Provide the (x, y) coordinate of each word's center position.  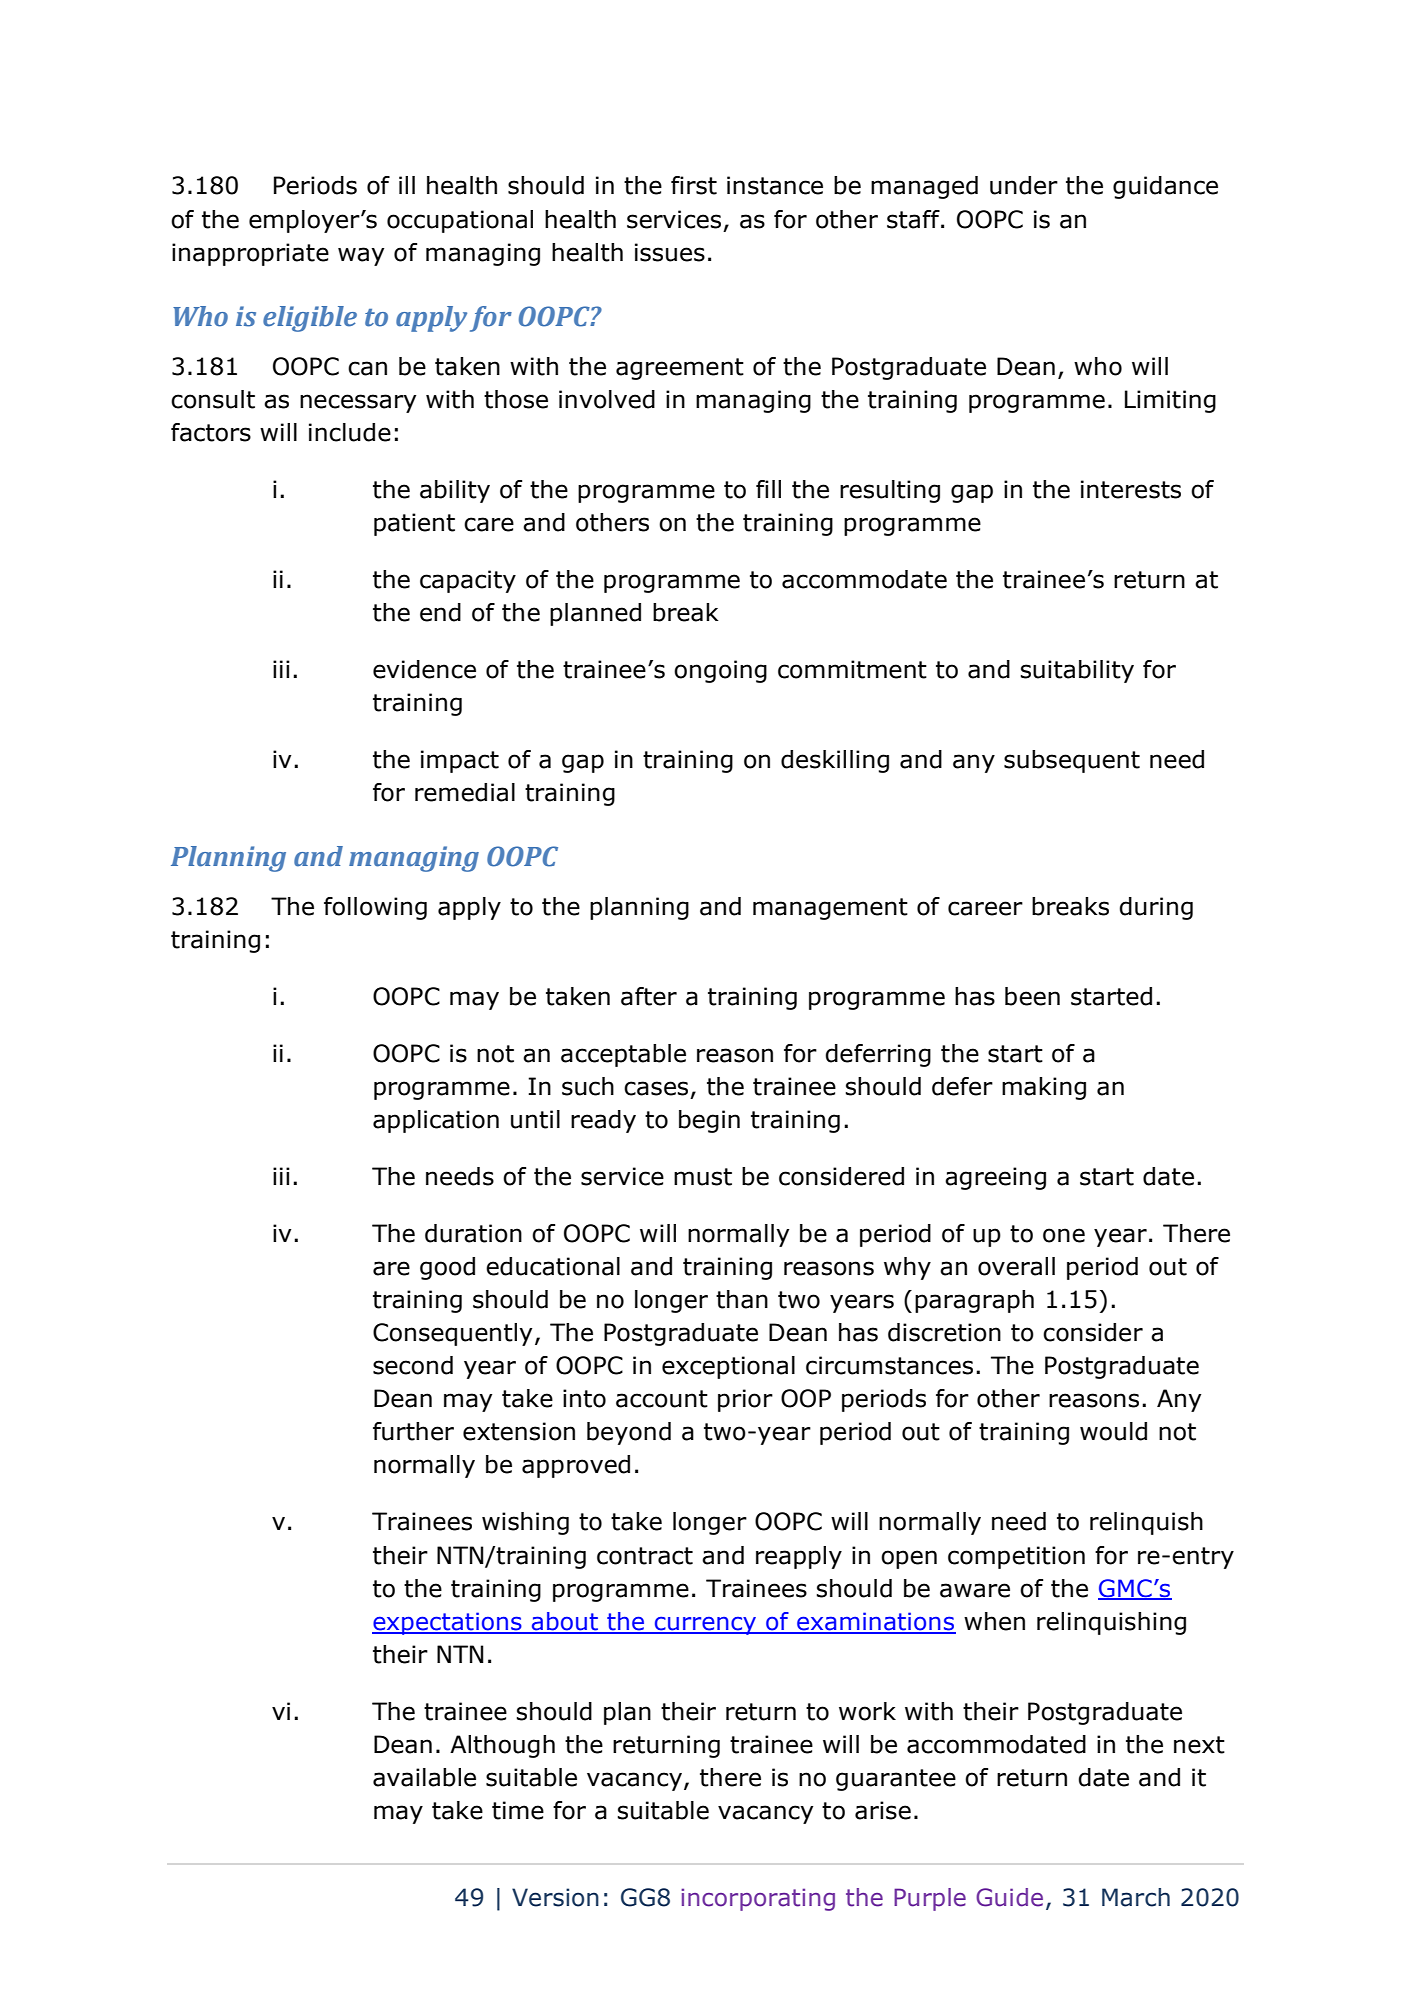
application (436, 1121)
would (1113, 1431)
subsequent (1072, 761)
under (1024, 185)
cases (656, 1088)
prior (745, 1400)
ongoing (720, 671)
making (1044, 1088)
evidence (424, 669)
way (361, 256)
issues (670, 252)
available (424, 1777)
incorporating (758, 1899)
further (413, 1431)
